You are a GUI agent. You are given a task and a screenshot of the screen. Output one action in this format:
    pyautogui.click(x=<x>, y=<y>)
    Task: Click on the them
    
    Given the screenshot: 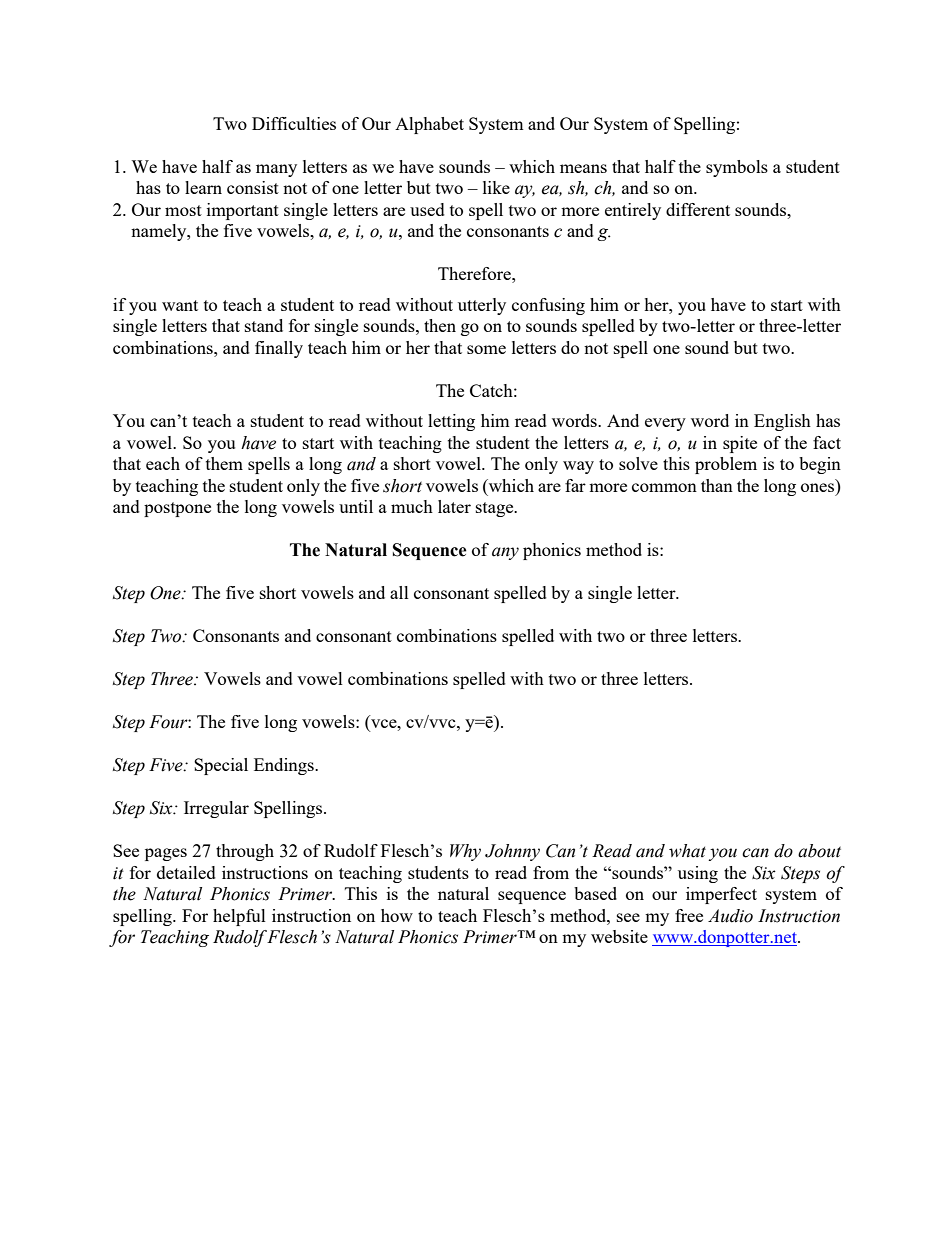 What is the action you would take?
    pyautogui.click(x=224, y=463)
